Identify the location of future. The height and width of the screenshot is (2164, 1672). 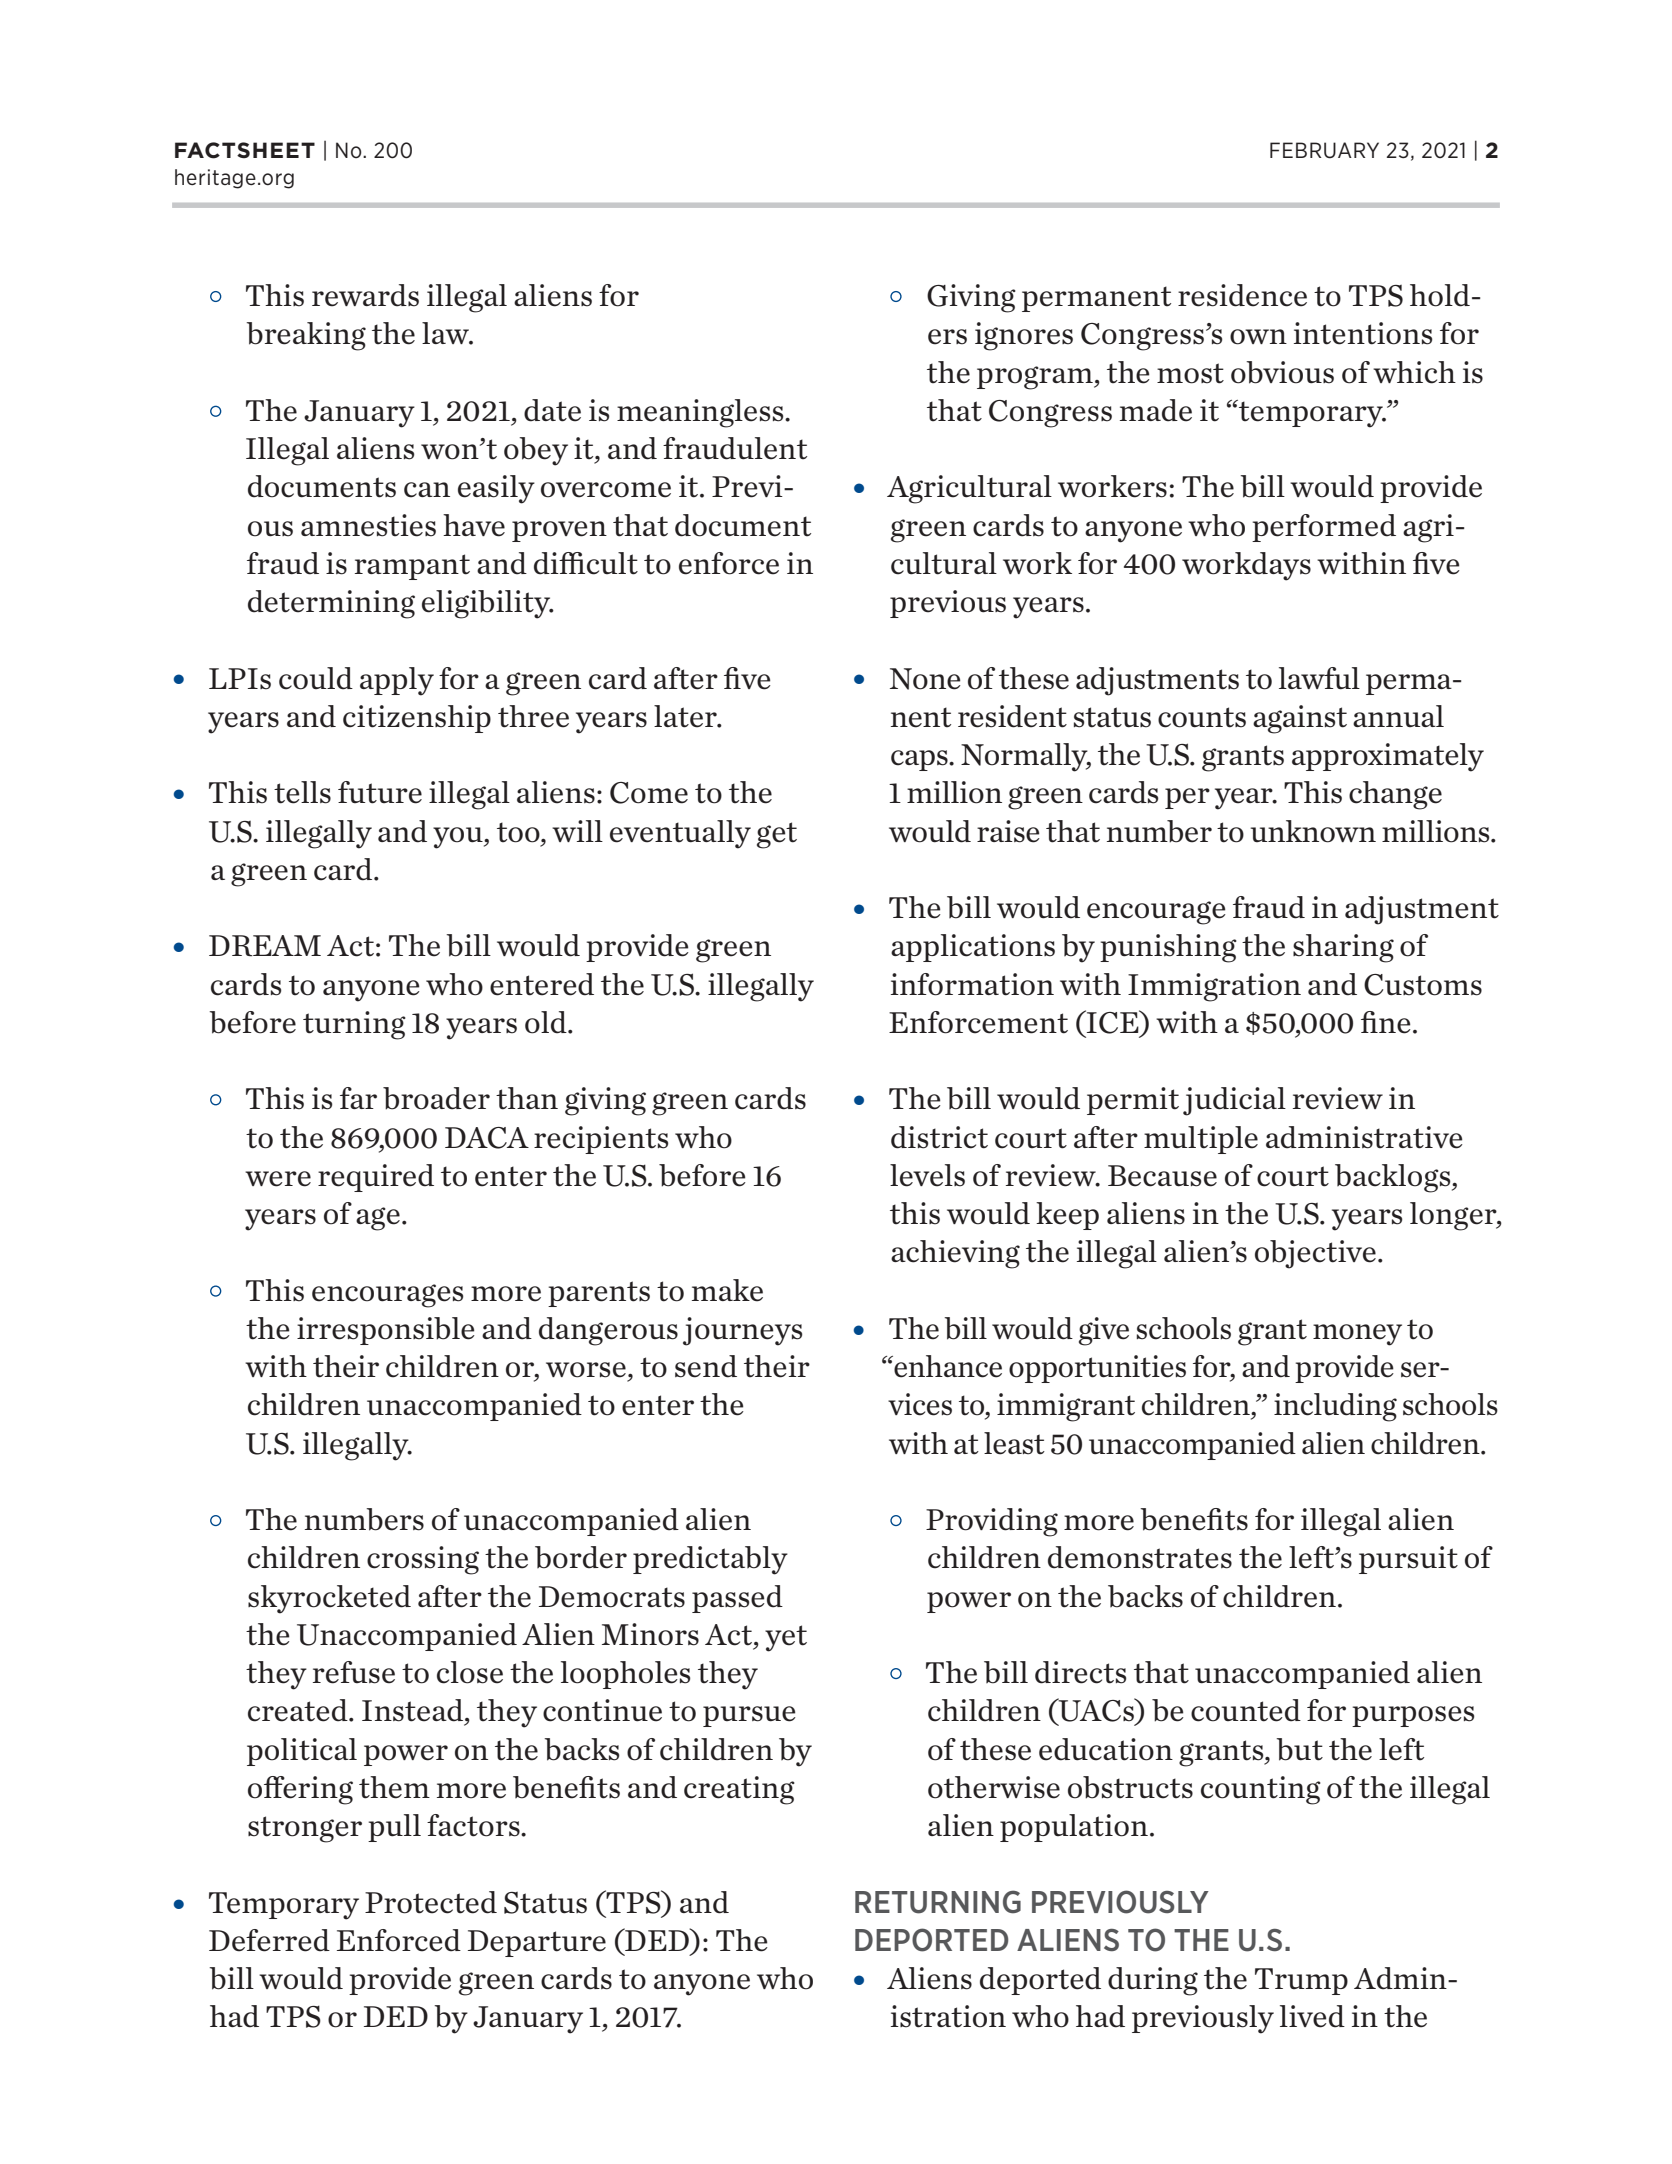
(380, 792).
